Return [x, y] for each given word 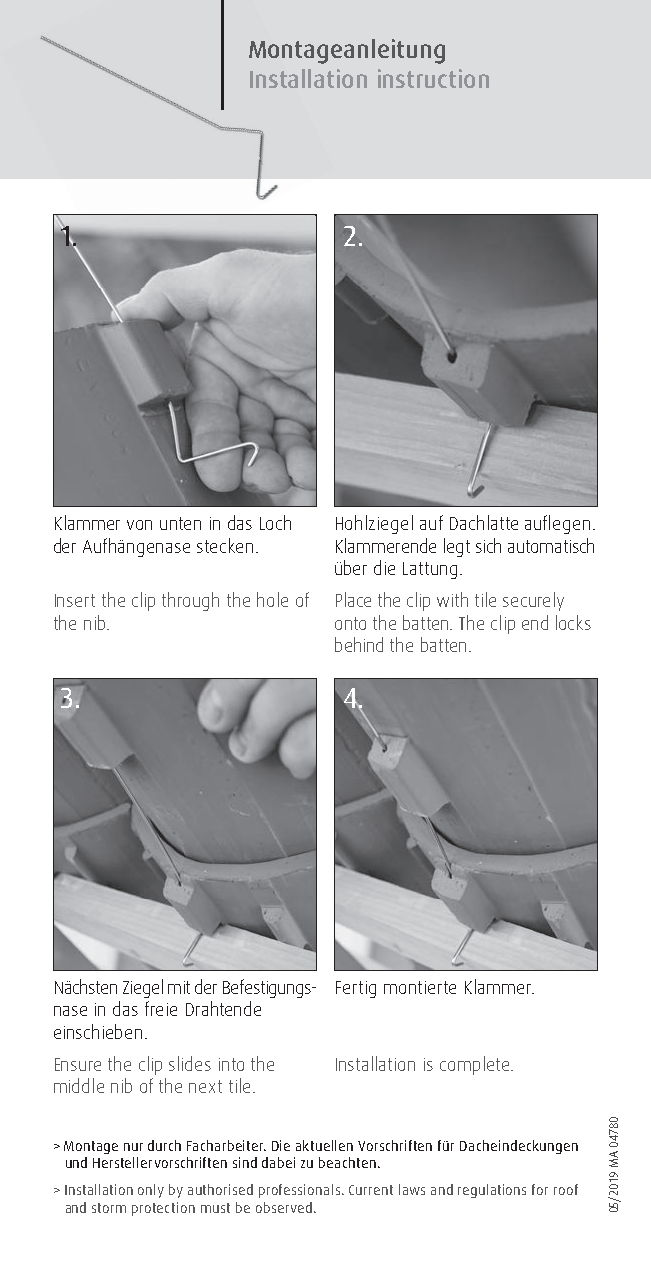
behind [359, 644]
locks [573, 622]
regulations [492, 1191]
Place [353, 599]
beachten [347, 1162]
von [139, 525]
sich [488, 545]
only [151, 1191]
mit [179, 987]
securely [533, 601]
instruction [433, 78]
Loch [275, 522]
